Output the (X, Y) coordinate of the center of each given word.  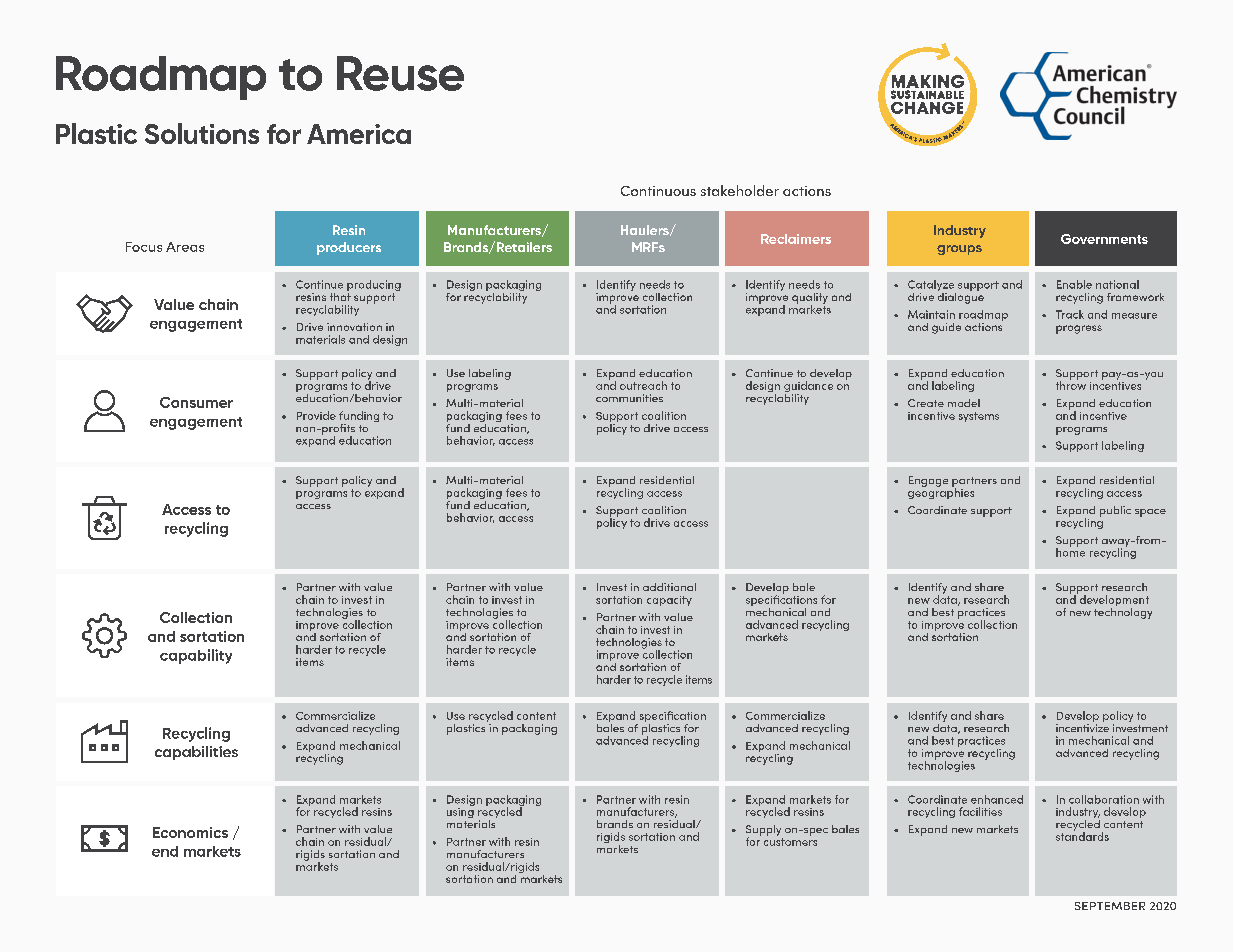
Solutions (202, 133)
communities (629, 398)
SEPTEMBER (1110, 906)
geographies (941, 492)
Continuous (658, 191)
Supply (763, 831)
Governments (1104, 239)
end (165, 851)
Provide (316, 415)
